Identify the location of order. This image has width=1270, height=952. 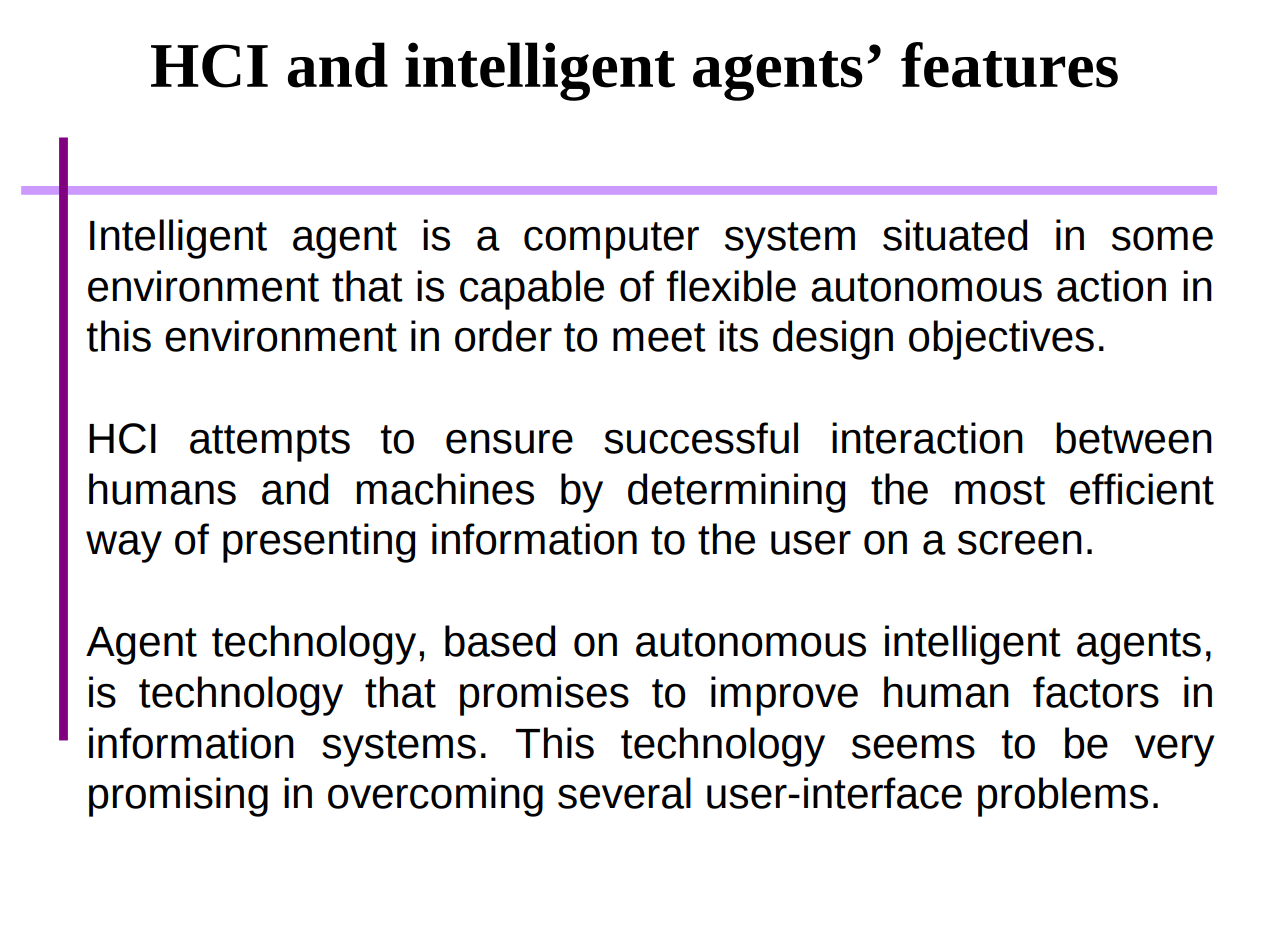
(503, 336).
